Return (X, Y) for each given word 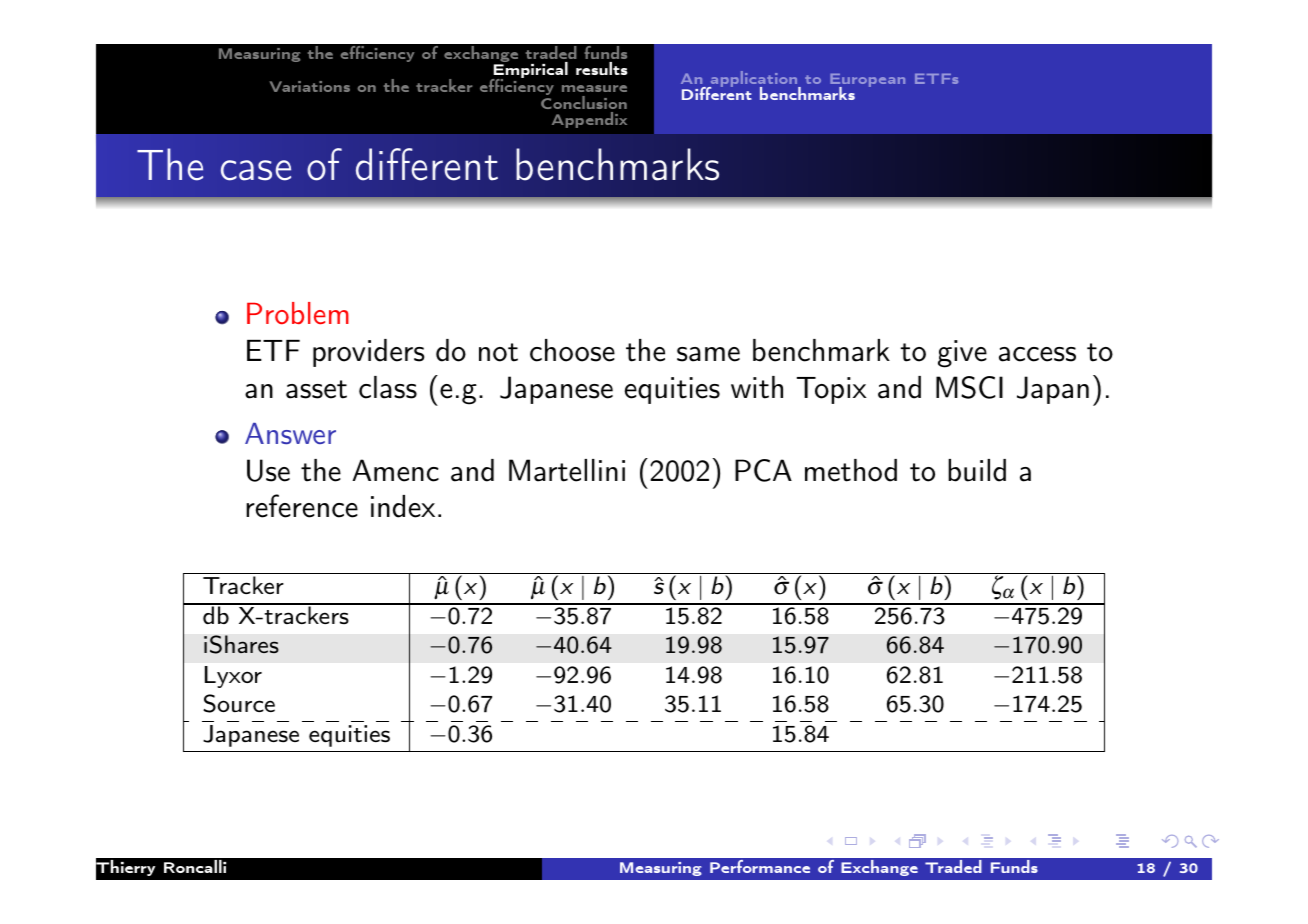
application (754, 80)
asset (316, 389)
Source (239, 703)
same (708, 354)
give (962, 354)
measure (594, 88)
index (403, 506)
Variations (309, 86)
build (977, 470)
